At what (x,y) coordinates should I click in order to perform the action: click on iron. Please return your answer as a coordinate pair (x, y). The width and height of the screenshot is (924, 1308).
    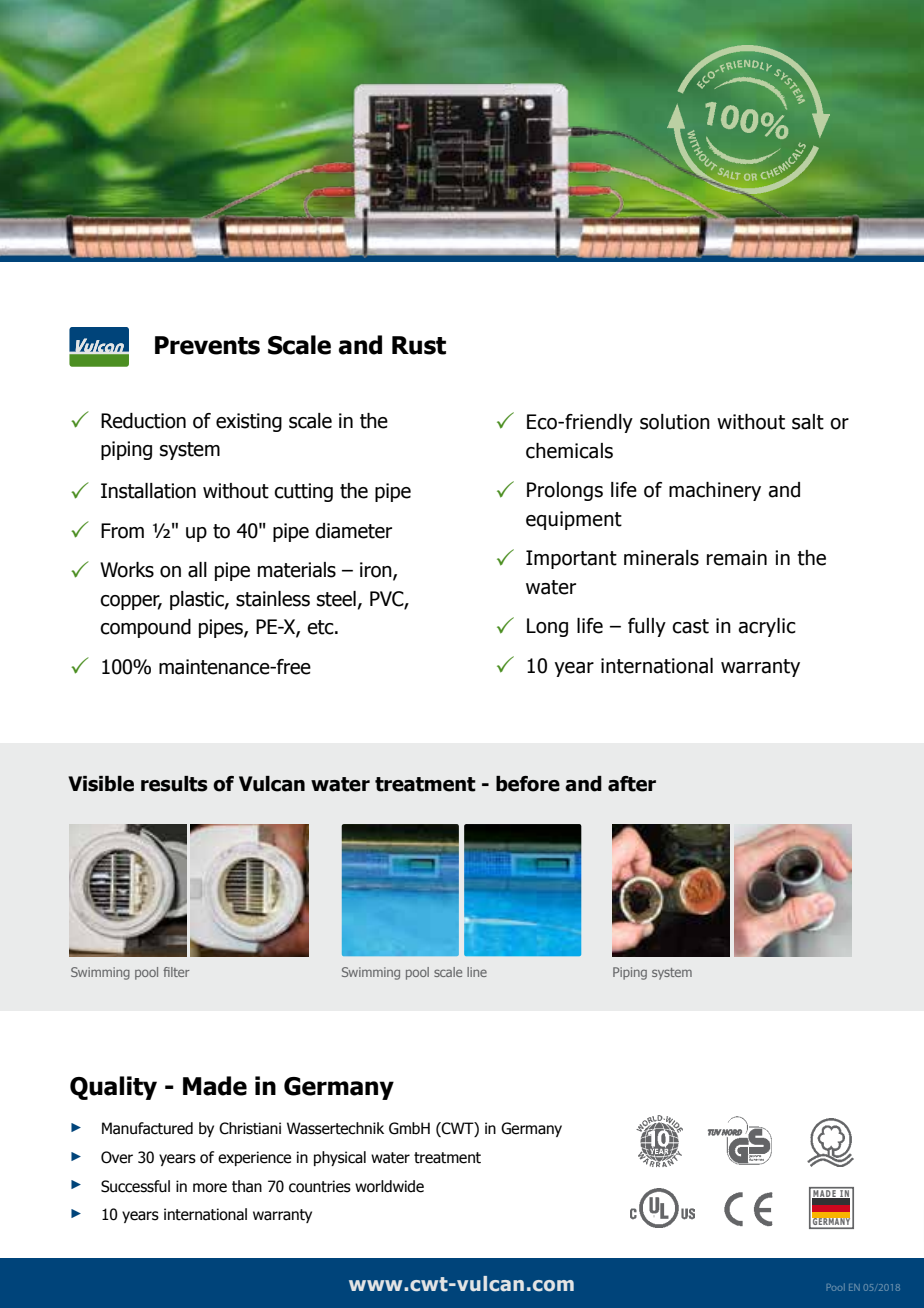
    Looking at the image, I should click on (377, 571).
